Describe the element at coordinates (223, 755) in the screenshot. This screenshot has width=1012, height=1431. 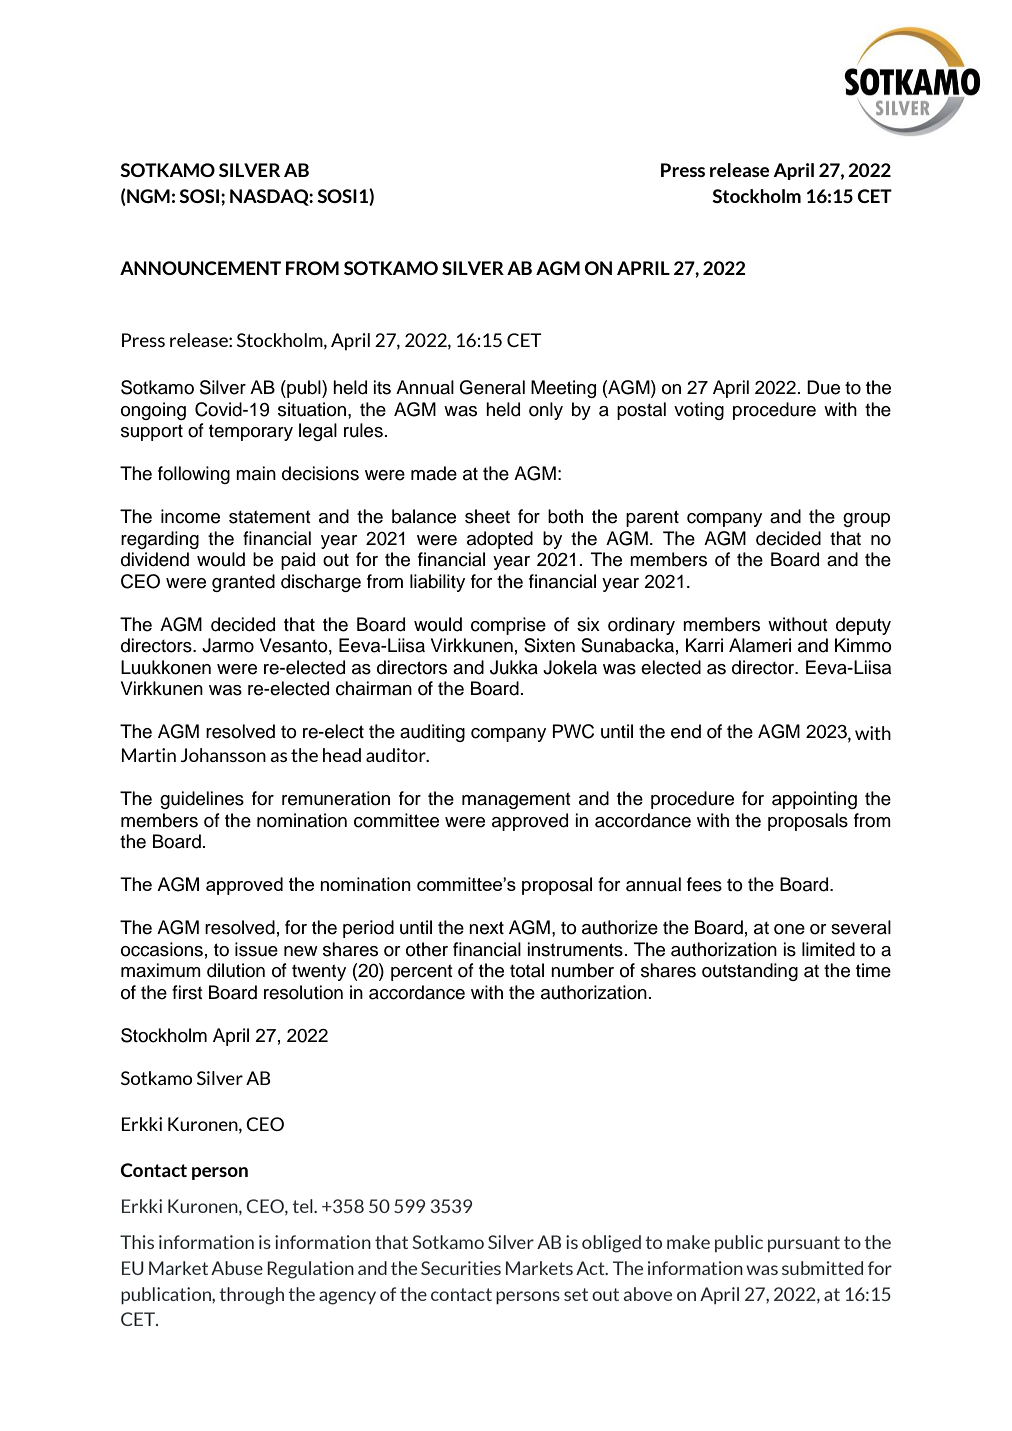
I see `Johansson` at that location.
